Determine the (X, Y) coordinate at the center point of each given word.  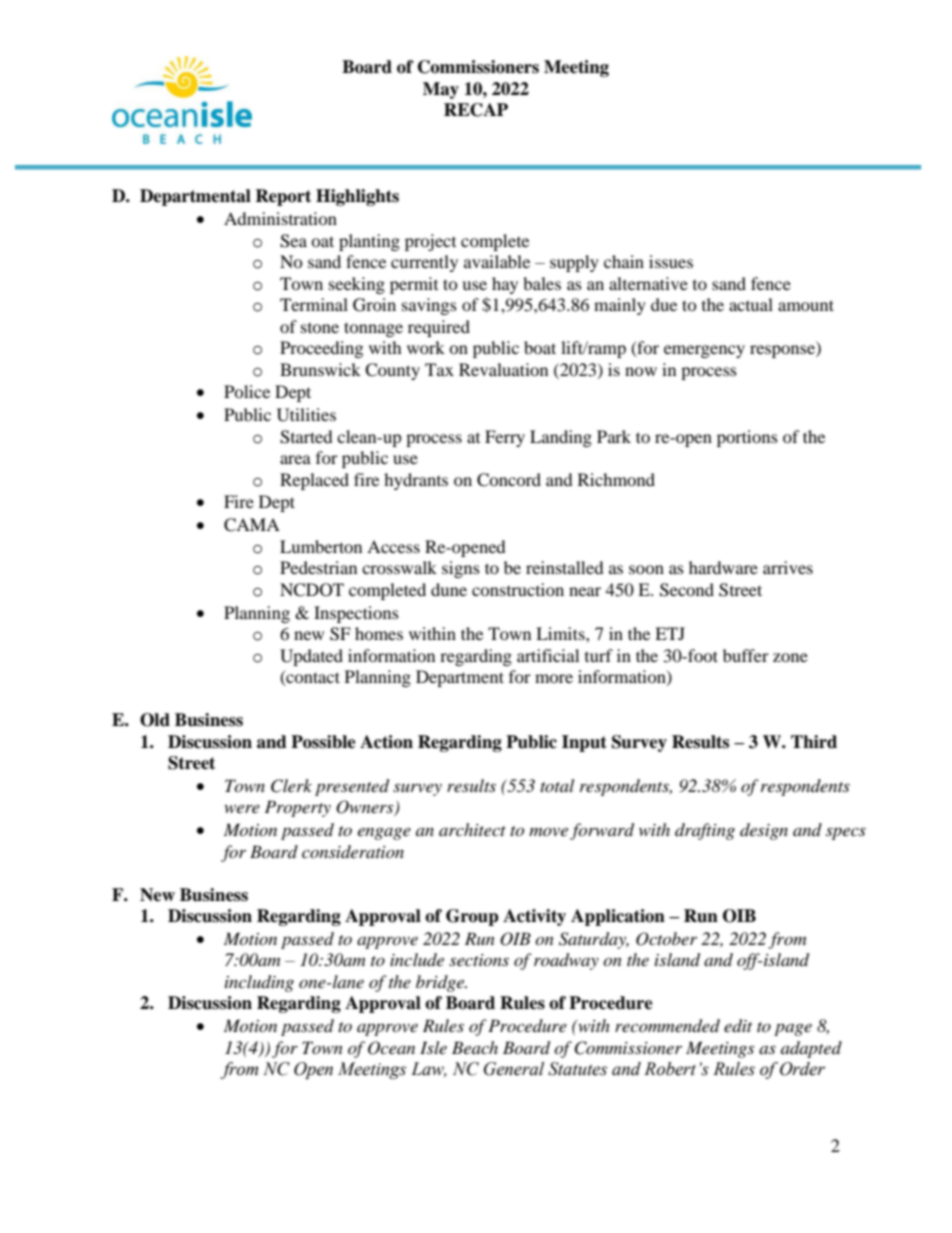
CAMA (252, 525)
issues (671, 261)
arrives (788, 567)
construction (518, 589)
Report (283, 197)
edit (738, 1026)
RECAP (476, 110)
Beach (475, 1047)
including (259, 983)
